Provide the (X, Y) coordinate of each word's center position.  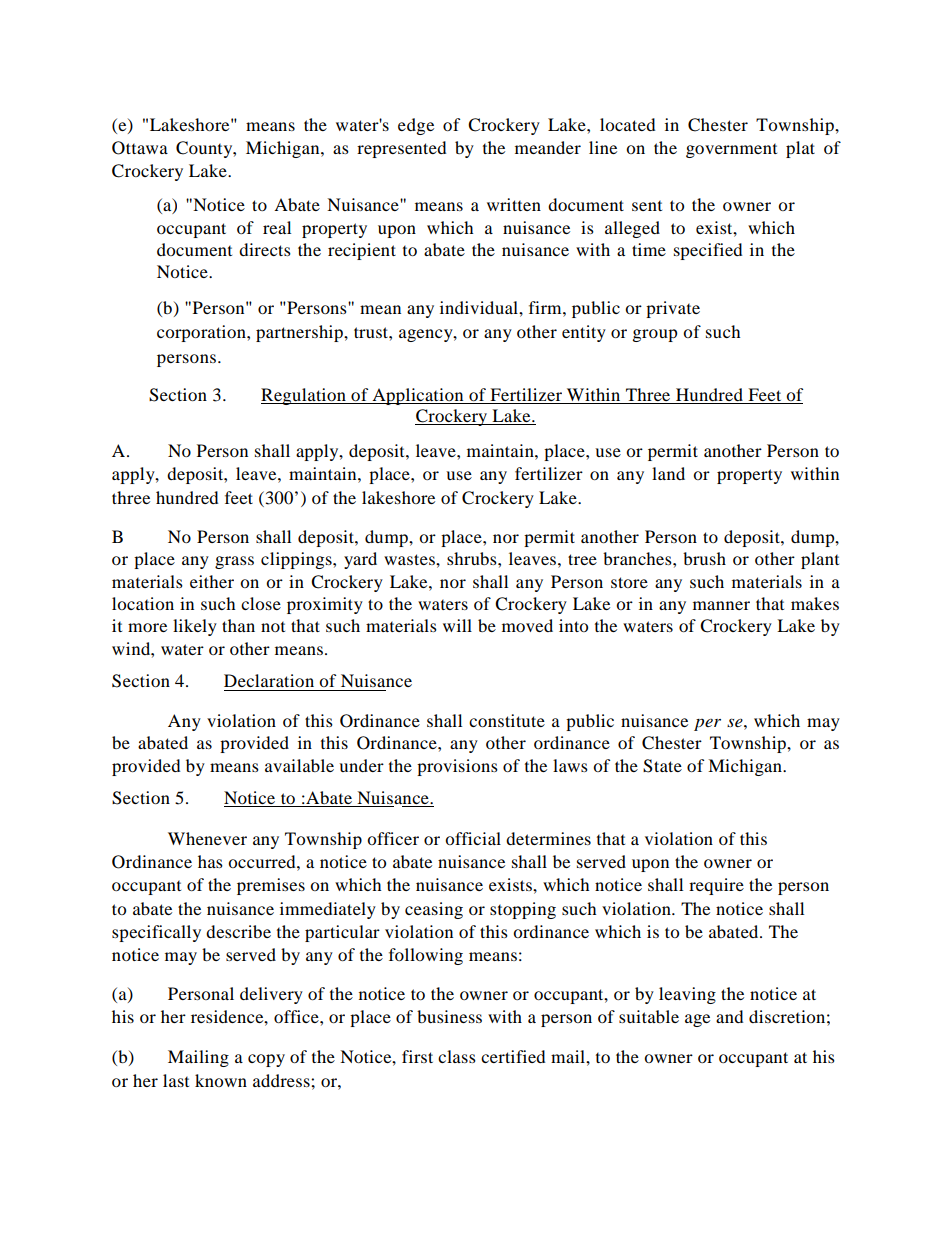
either (212, 581)
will (457, 625)
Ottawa (140, 148)
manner (721, 605)
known (221, 1080)
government (731, 150)
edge (416, 126)
